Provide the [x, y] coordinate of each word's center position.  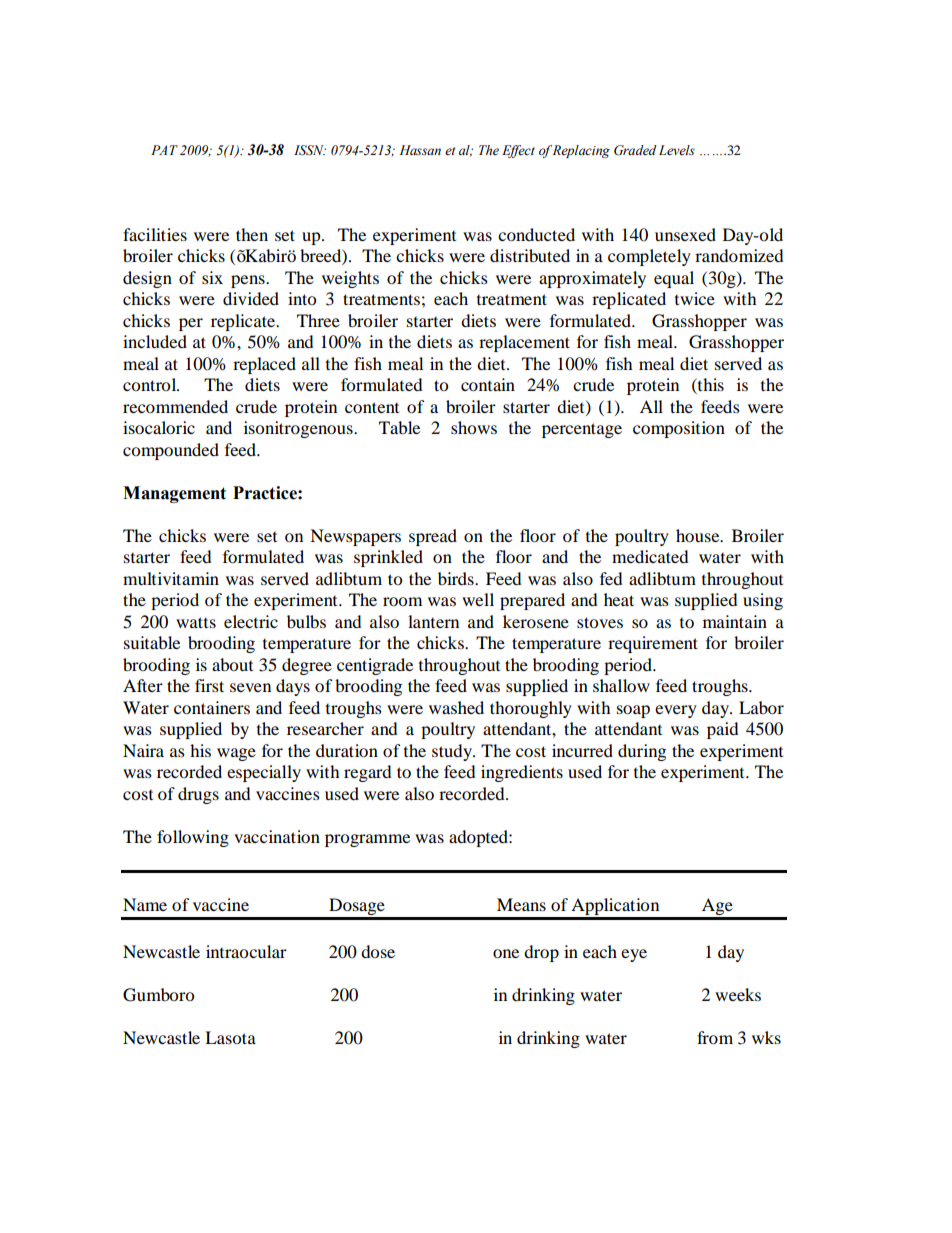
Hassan [420, 150]
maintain [735, 621]
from [715, 1037]
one [506, 953]
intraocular [246, 951]
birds [457, 578]
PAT [164, 150]
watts [196, 622]
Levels [677, 150]
